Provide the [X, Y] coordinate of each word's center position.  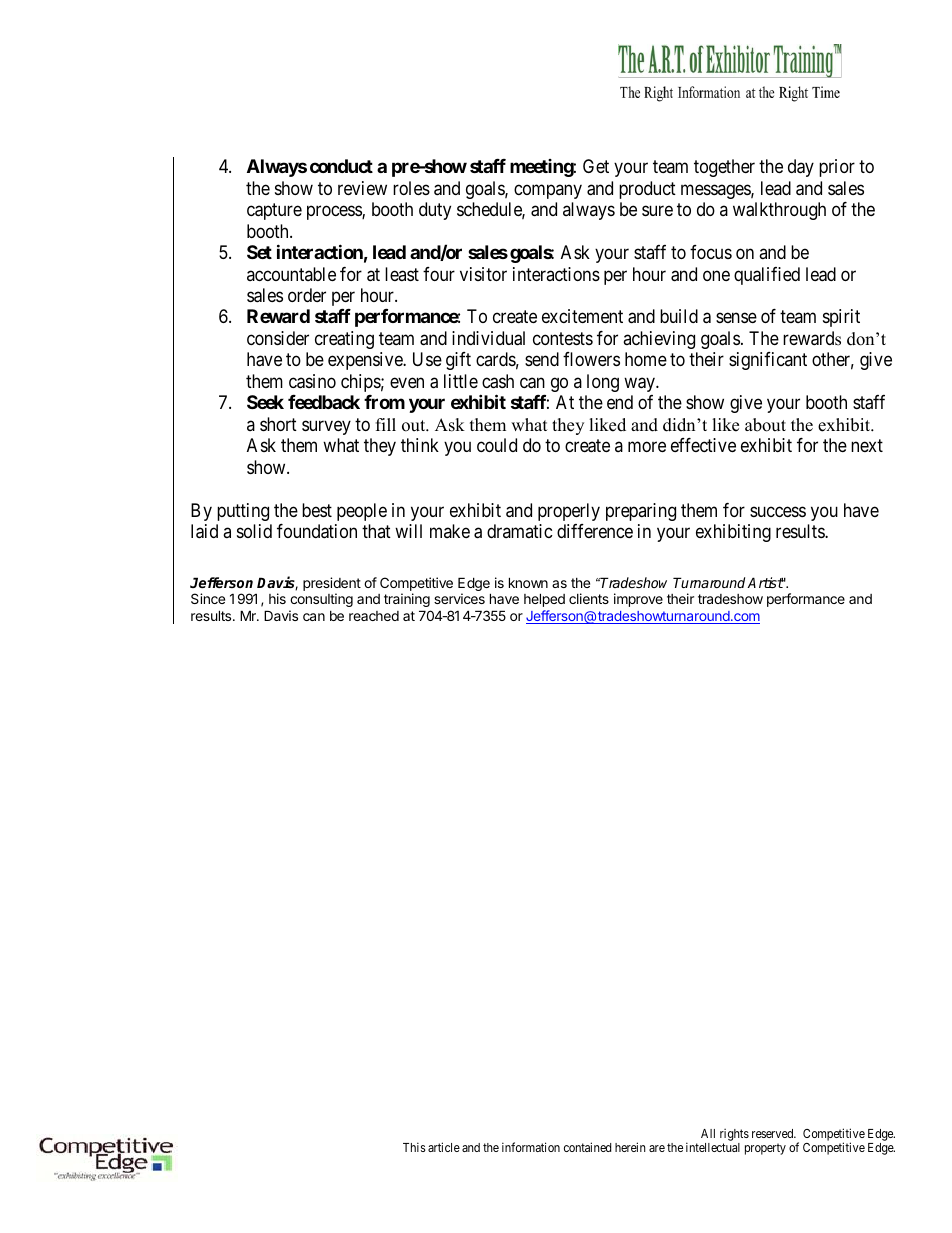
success [778, 511]
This [414, 1147]
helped [544, 600]
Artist [765, 582]
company [548, 191]
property [765, 1149]
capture [274, 211]
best [317, 510]
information [531, 1147]
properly [569, 512]
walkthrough [779, 211]
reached [374, 616]
